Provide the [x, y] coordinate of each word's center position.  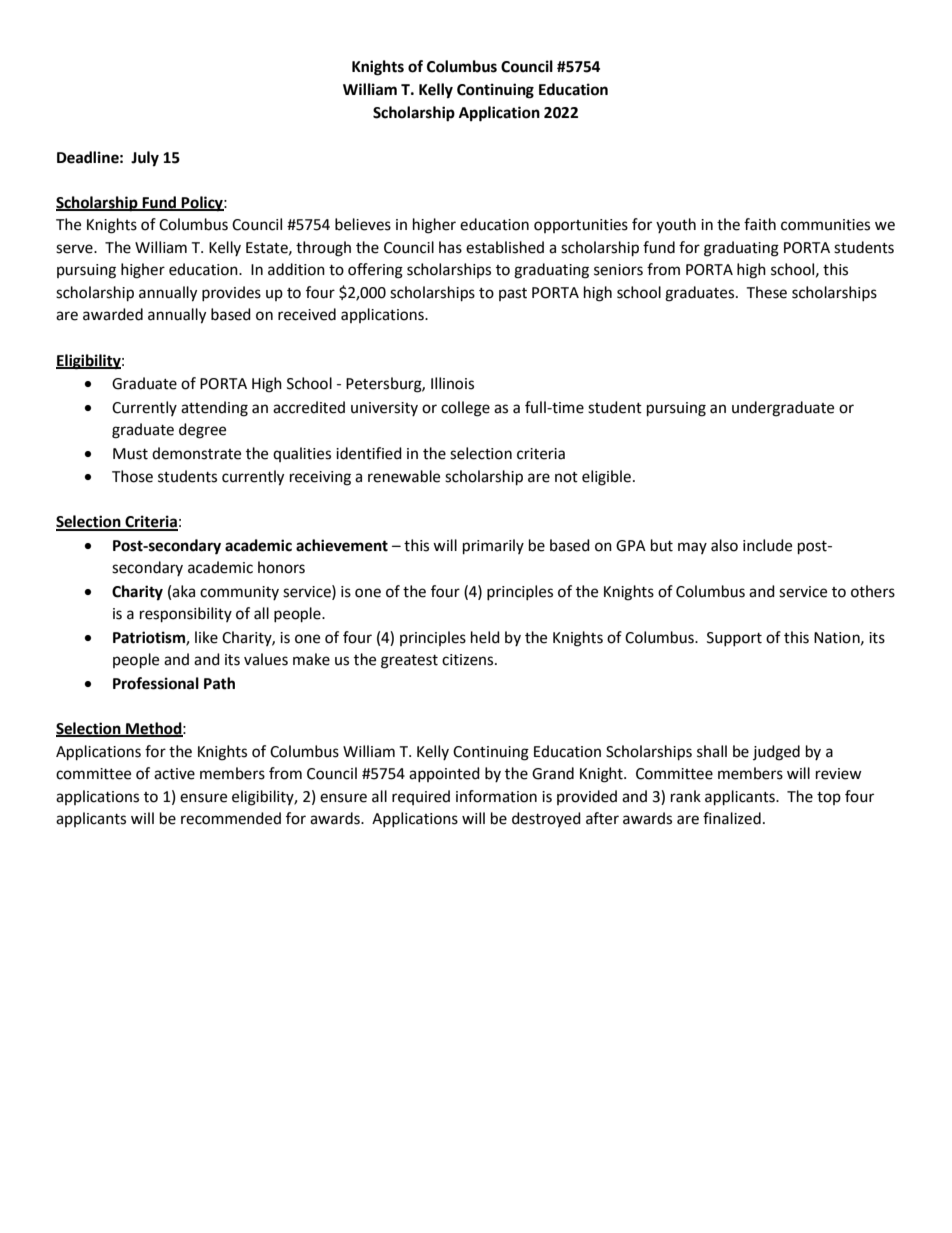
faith [760, 224]
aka [183, 591]
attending [214, 409]
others [873, 591]
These [766, 292]
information [496, 796]
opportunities [581, 226]
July [145, 159]
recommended [231, 818]
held [485, 637]
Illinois [452, 383]
